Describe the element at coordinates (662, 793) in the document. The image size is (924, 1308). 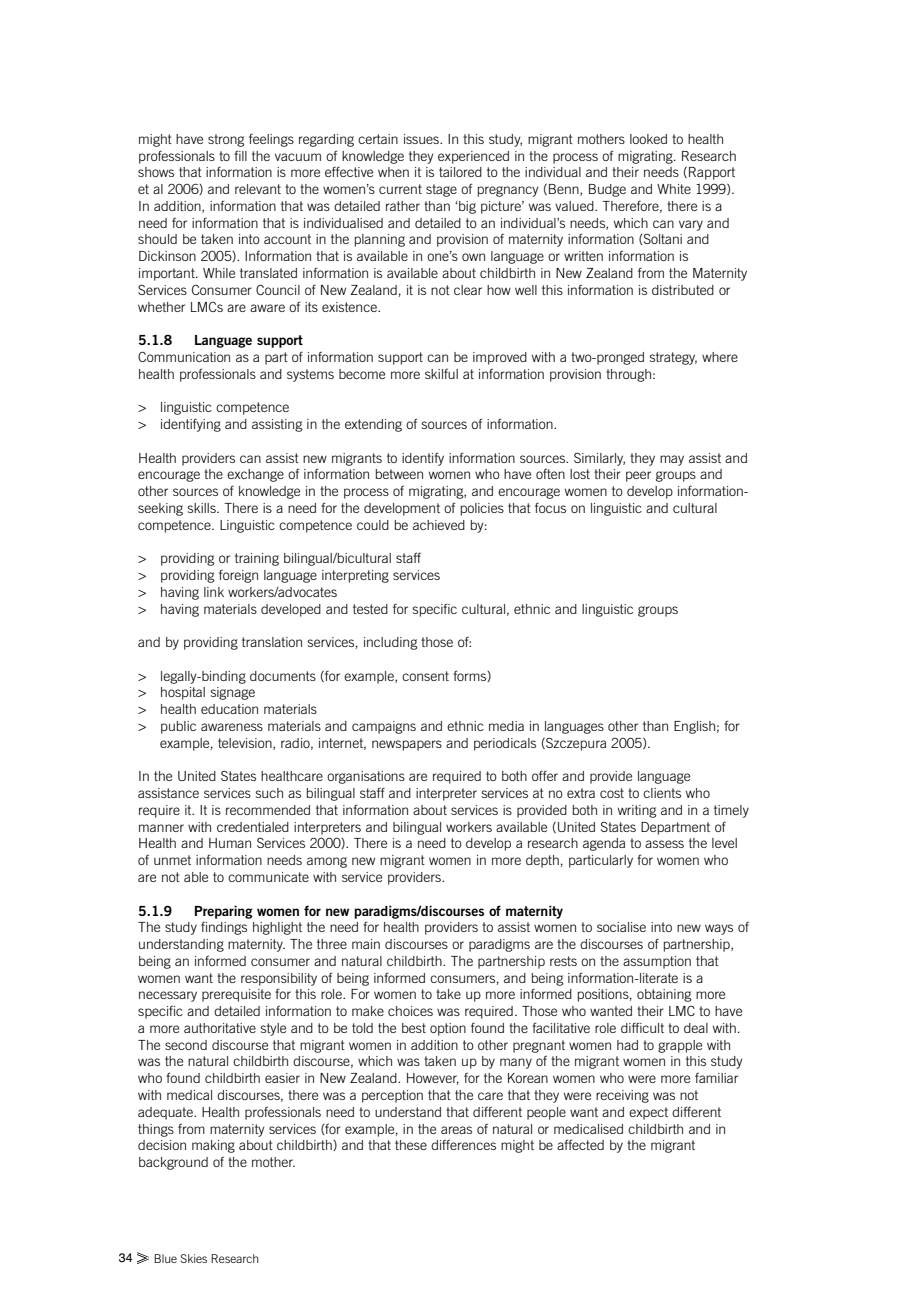
I see `clients` at that location.
